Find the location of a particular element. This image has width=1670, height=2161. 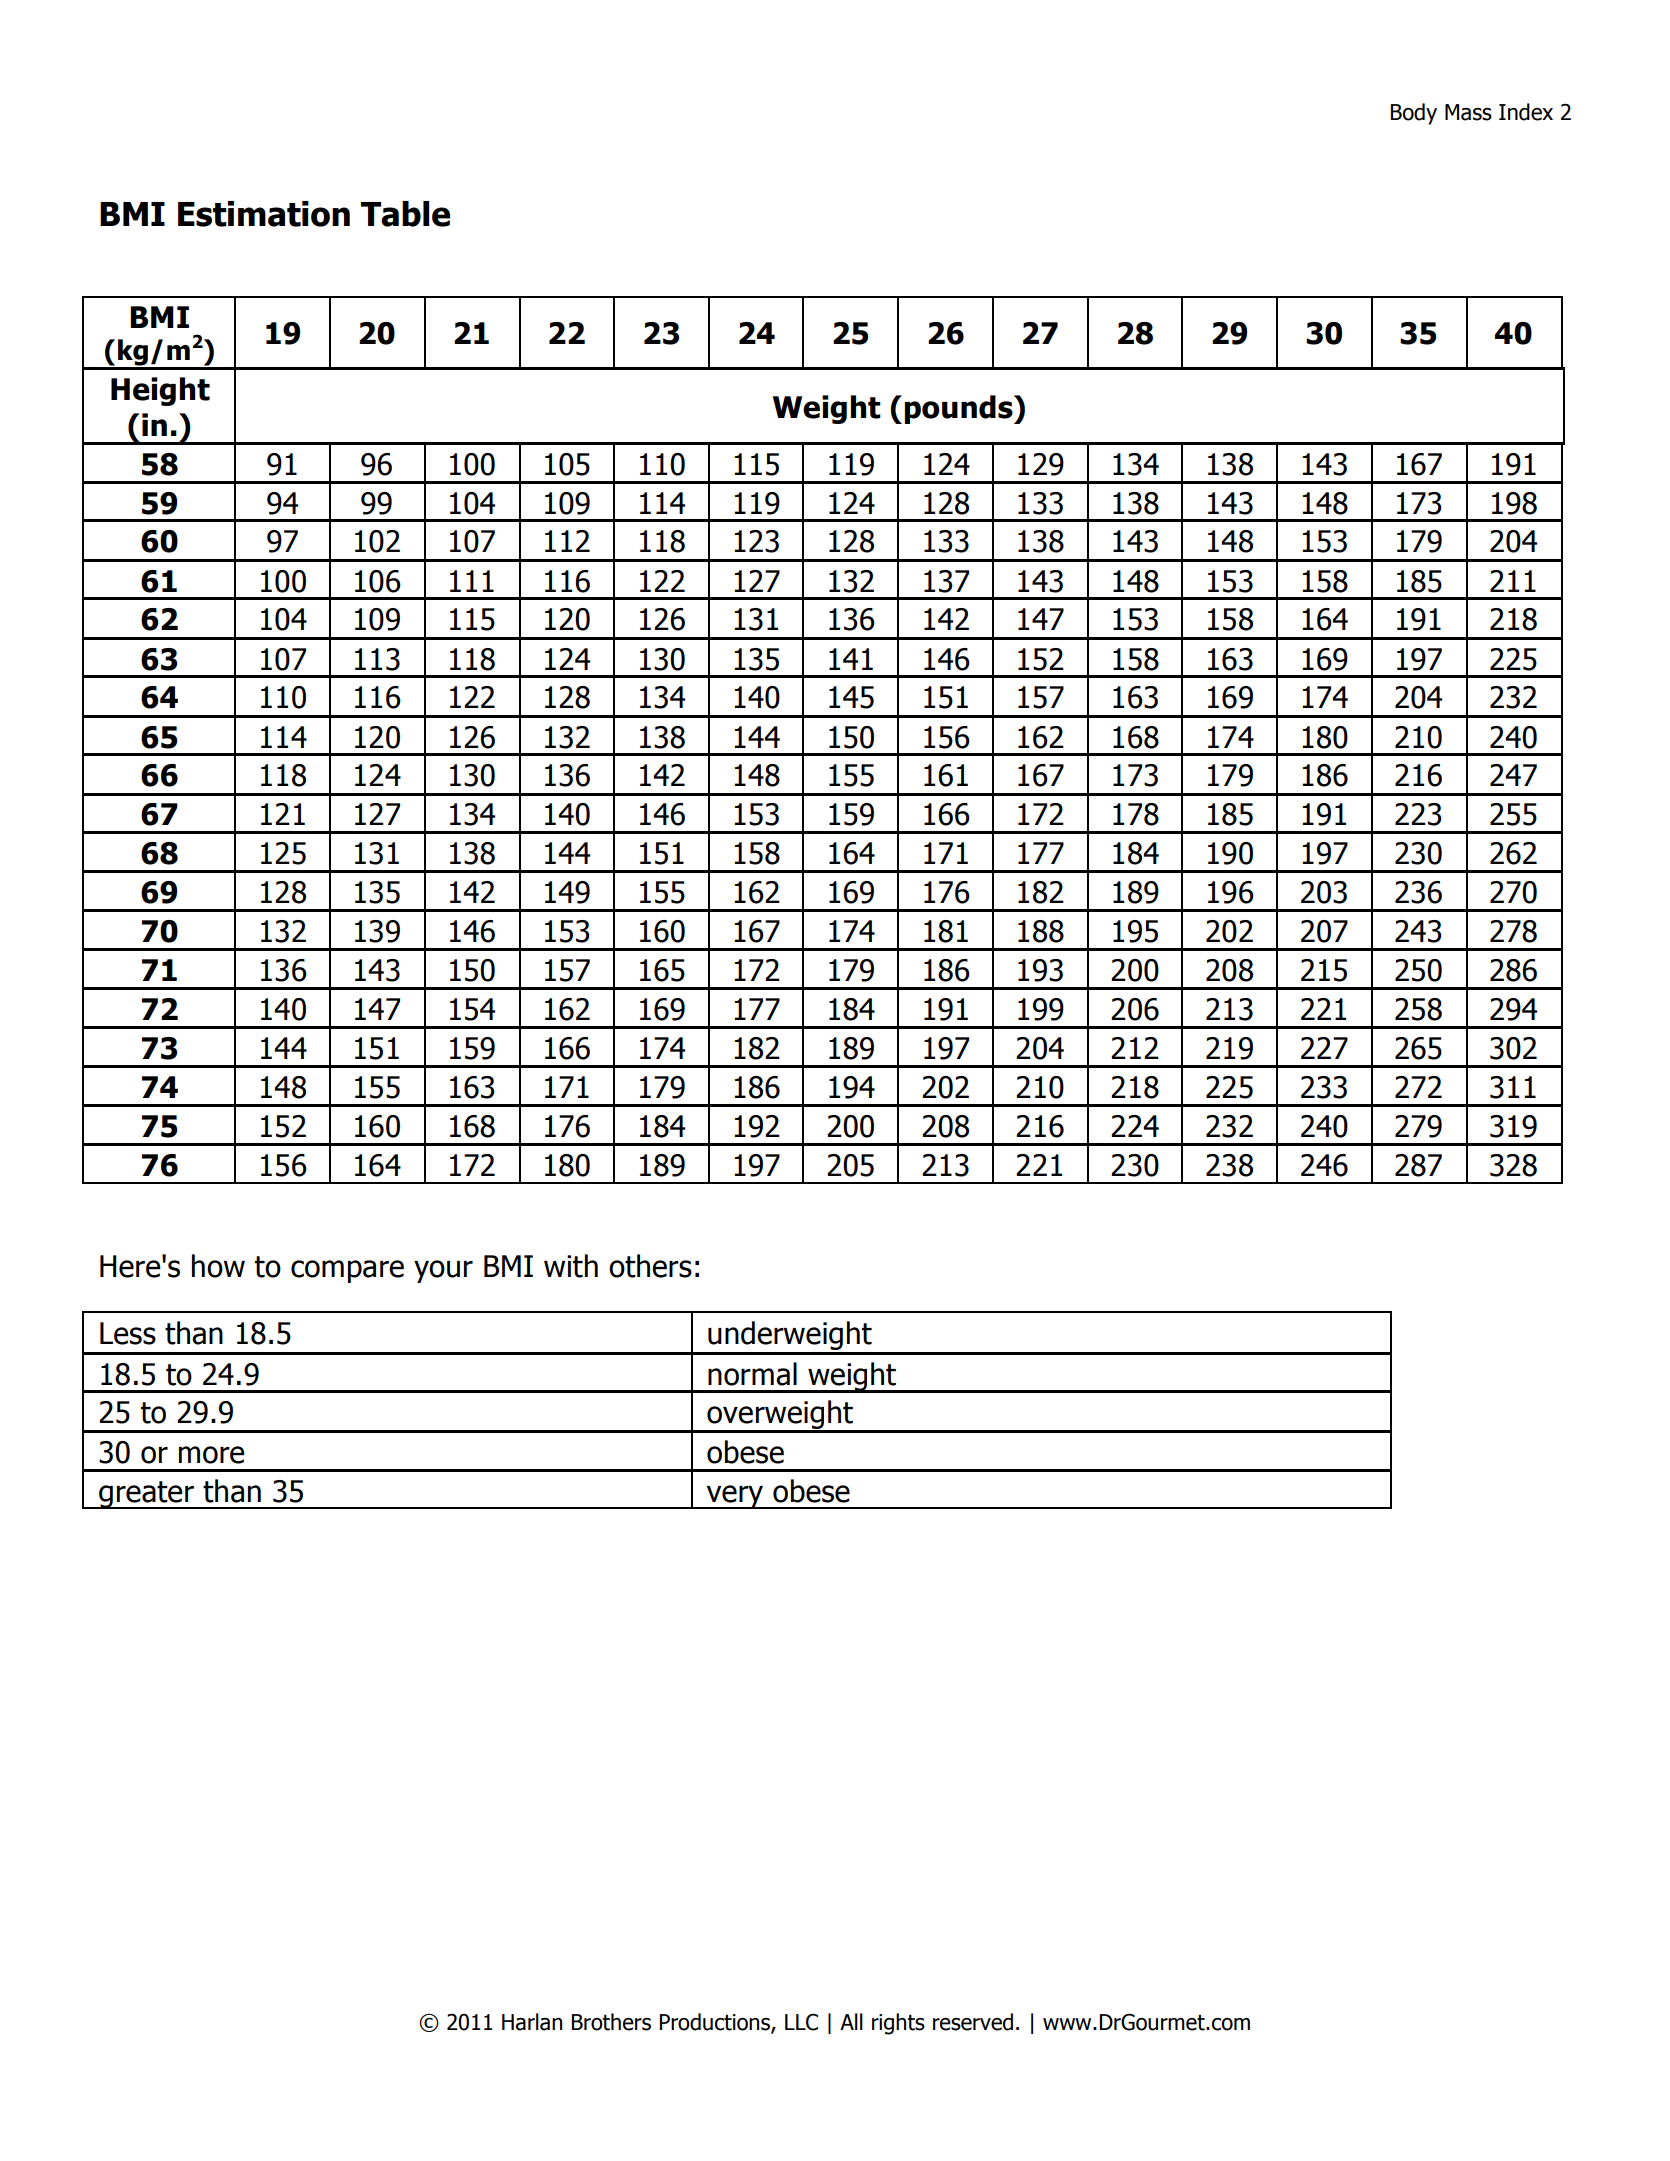

Harlan is located at coordinates (532, 2022).
